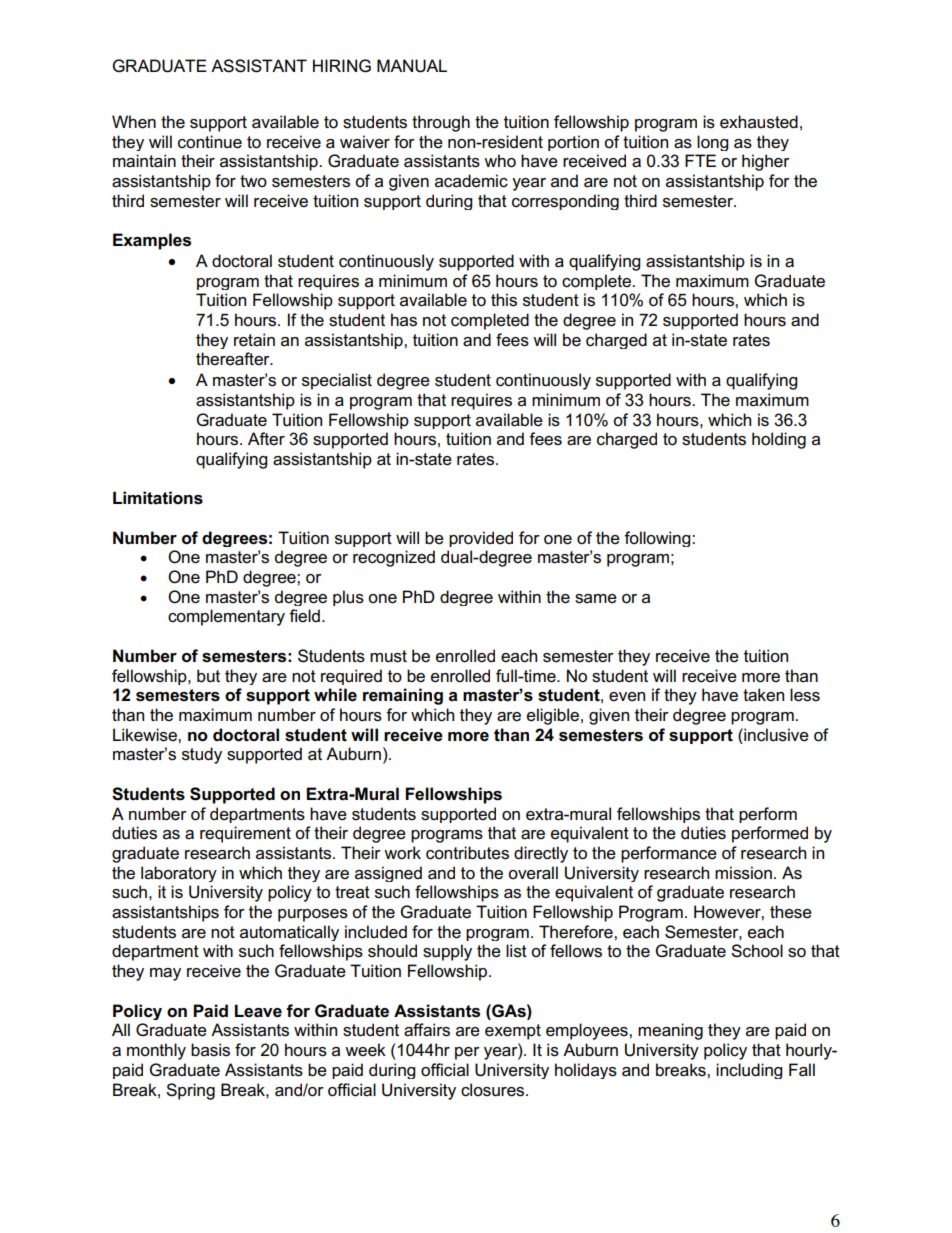 The height and width of the image is (1233, 952). What do you see at coordinates (481, 539) in the image?
I see `provided` at bounding box center [481, 539].
